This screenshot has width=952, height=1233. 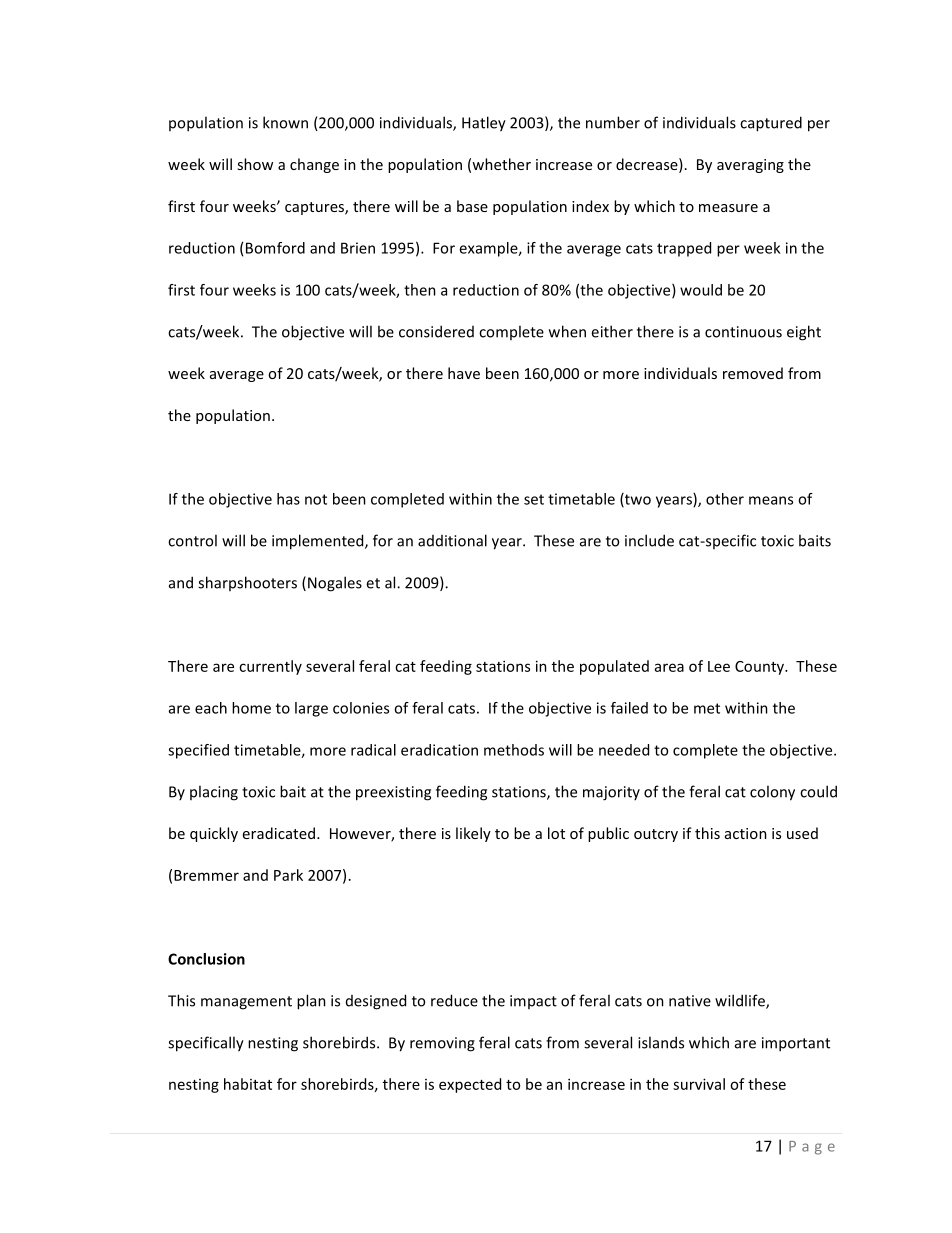 I want to click on have, so click(x=464, y=373).
